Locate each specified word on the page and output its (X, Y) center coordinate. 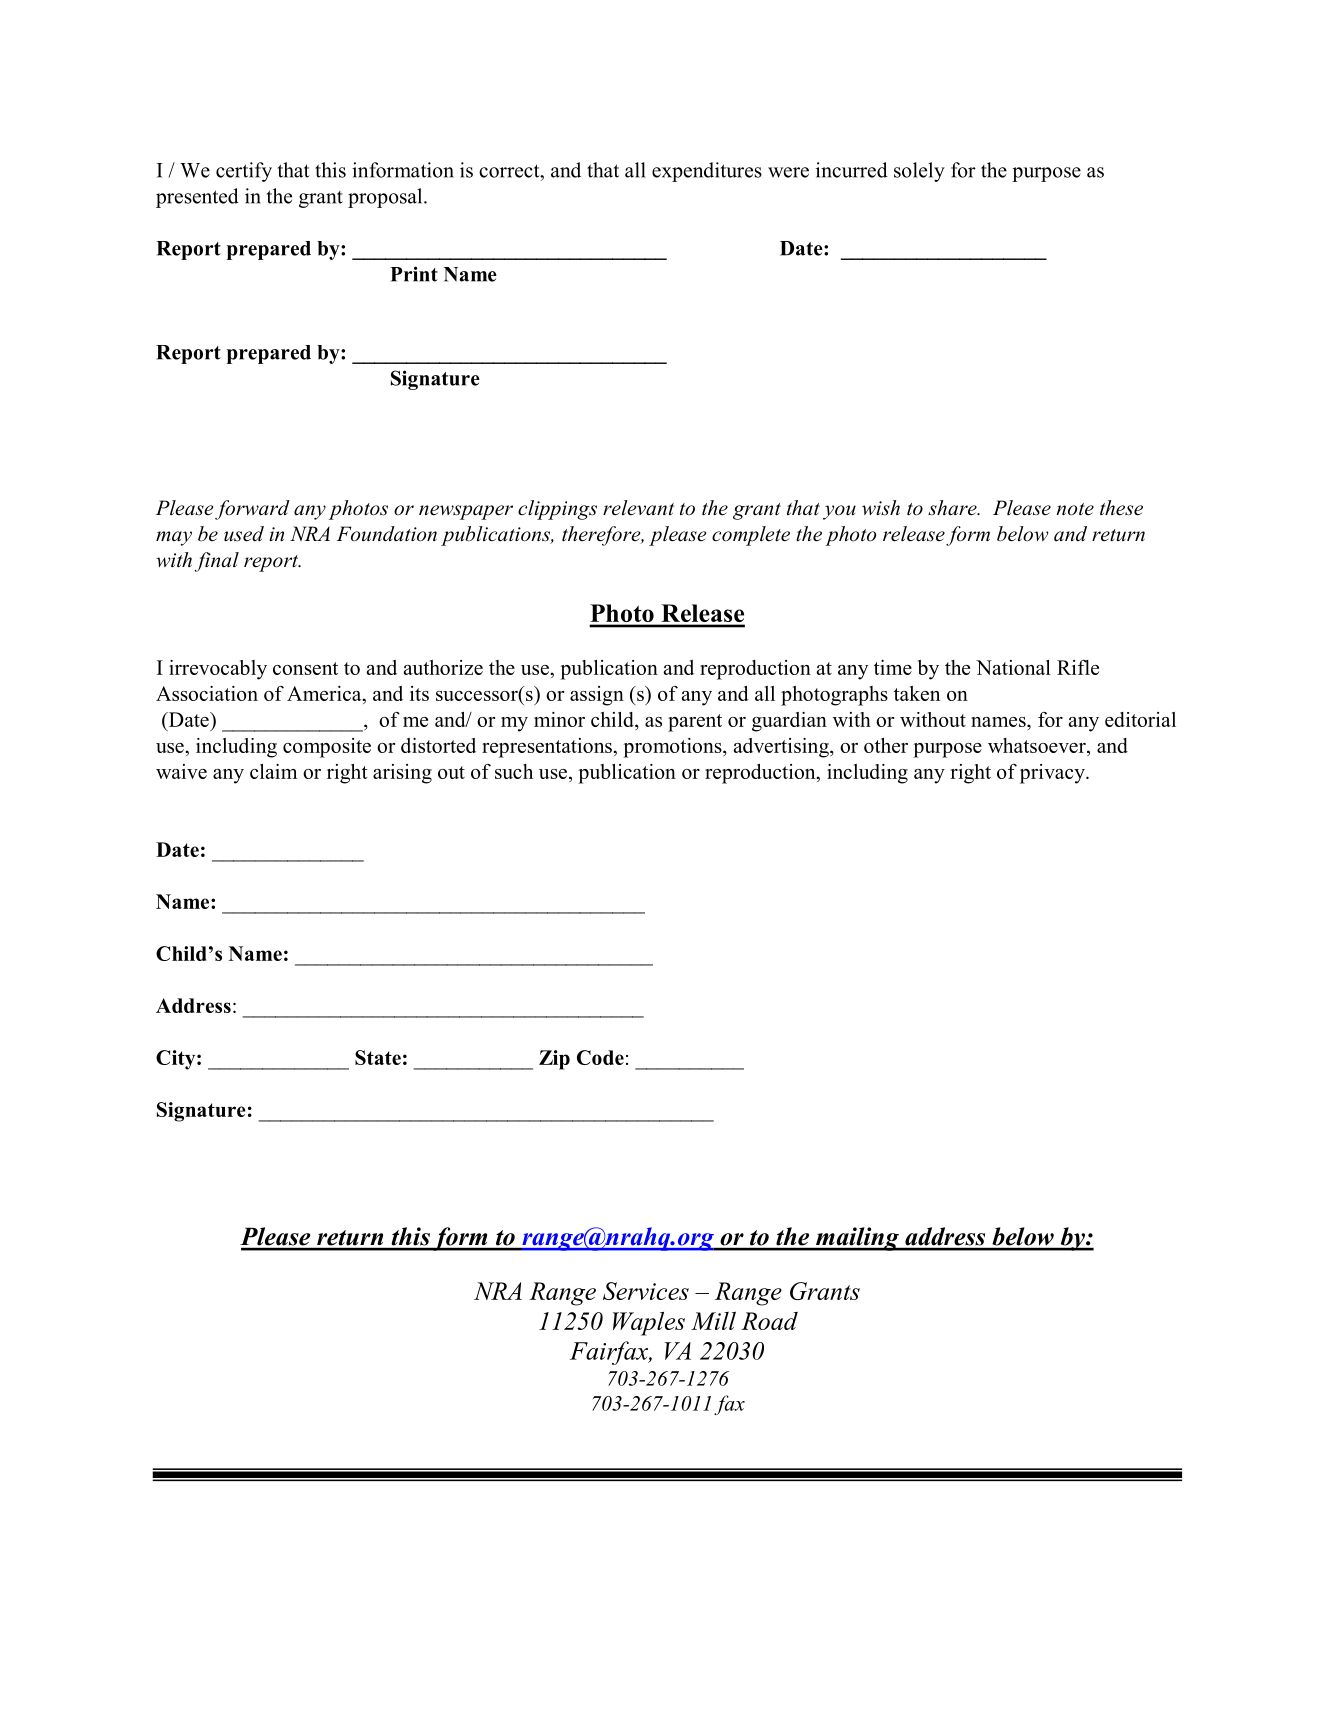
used (244, 534)
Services (646, 1291)
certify (244, 172)
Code (600, 1057)
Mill (713, 1320)
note (1075, 509)
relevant (638, 508)
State (378, 1057)
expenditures (707, 172)
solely (919, 172)
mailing (857, 1239)
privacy (1053, 774)
